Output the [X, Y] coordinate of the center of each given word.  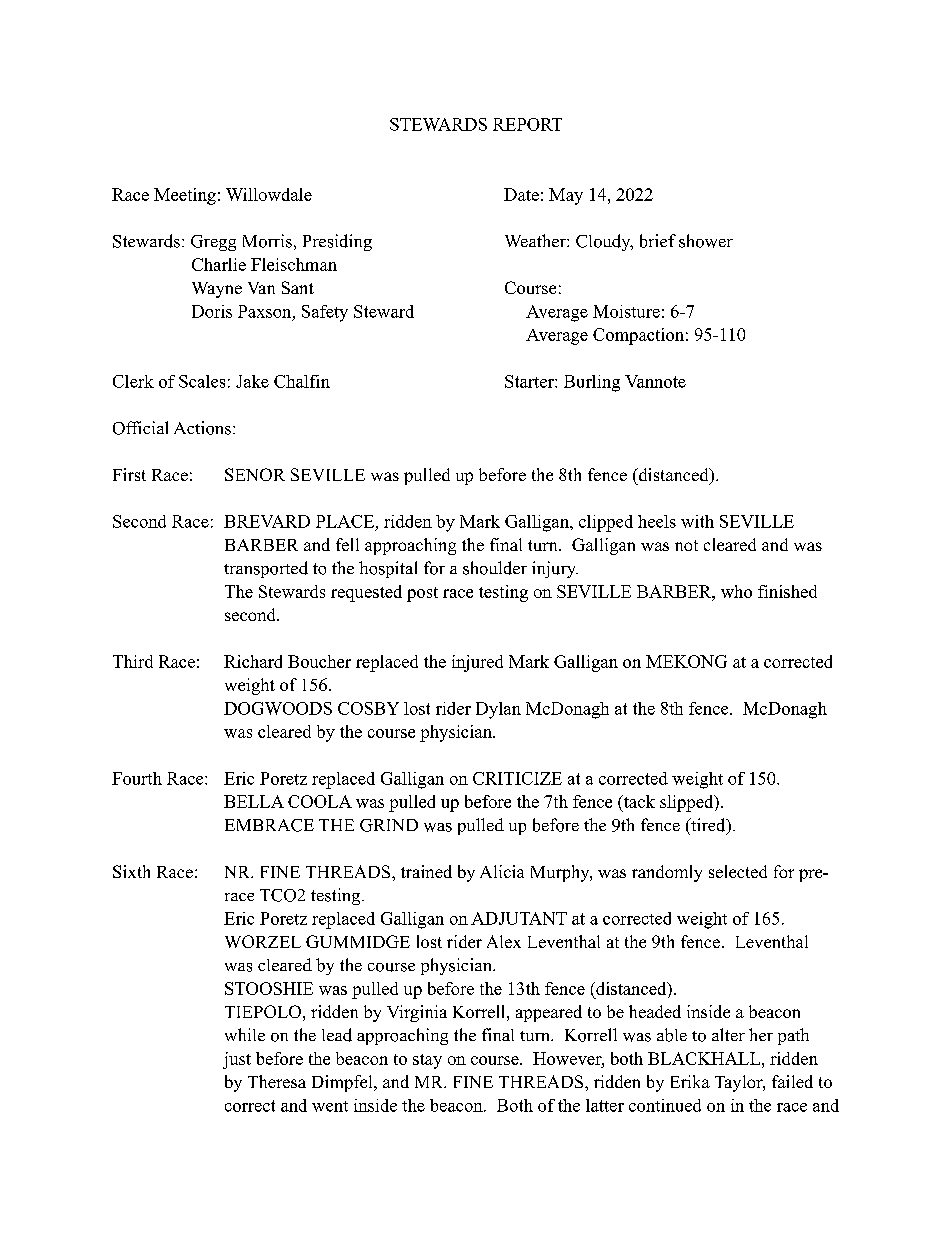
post [422, 594]
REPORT [527, 124]
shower [706, 241]
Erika [690, 1081]
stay [427, 1061]
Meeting [185, 196]
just [237, 1060]
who [736, 591]
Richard [253, 661]
